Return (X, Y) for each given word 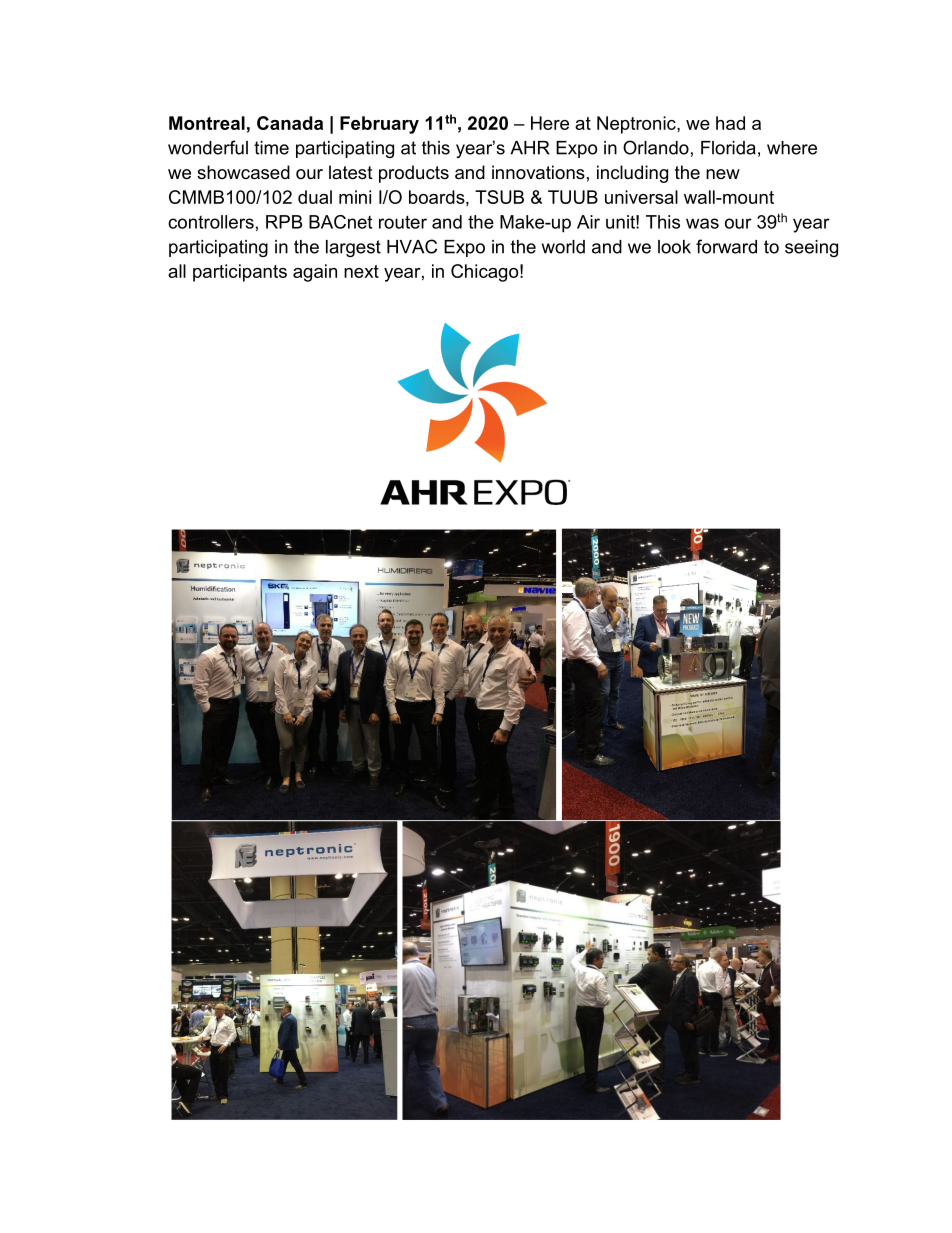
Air (588, 222)
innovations (538, 172)
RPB (284, 222)
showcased (243, 172)
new (723, 174)
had (730, 123)
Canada (290, 123)
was (702, 223)
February (379, 125)
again (315, 273)
